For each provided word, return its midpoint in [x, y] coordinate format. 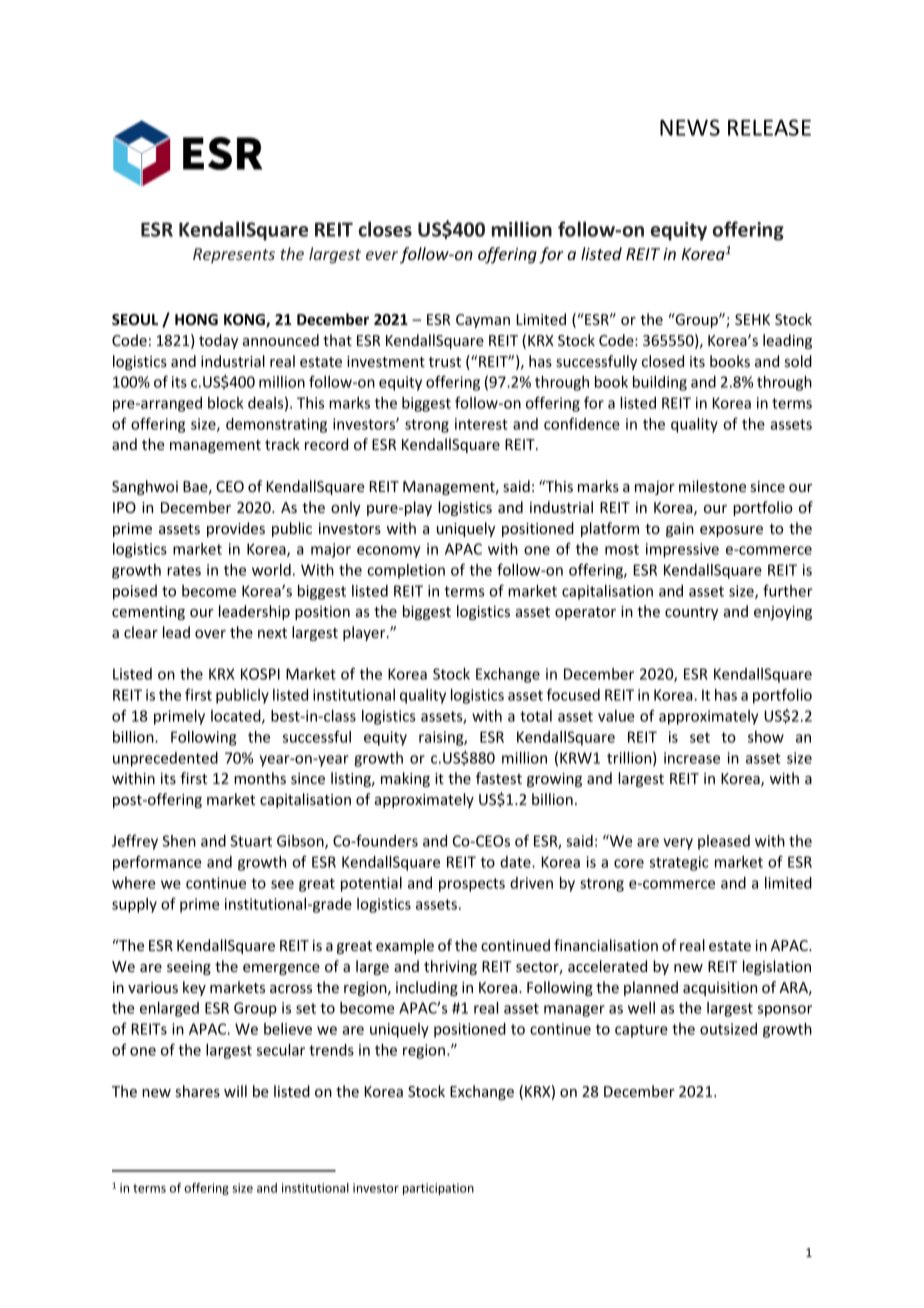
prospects [472, 885]
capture [641, 1031]
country [691, 613]
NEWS [690, 127]
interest [481, 424]
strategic [679, 863]
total [536, 716]
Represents [234, 255]
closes [385, 229]
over [210, 634]
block [226, 403]
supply [134, 905]
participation [438, 1189]
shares [198, 1091]
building [660, 383]
